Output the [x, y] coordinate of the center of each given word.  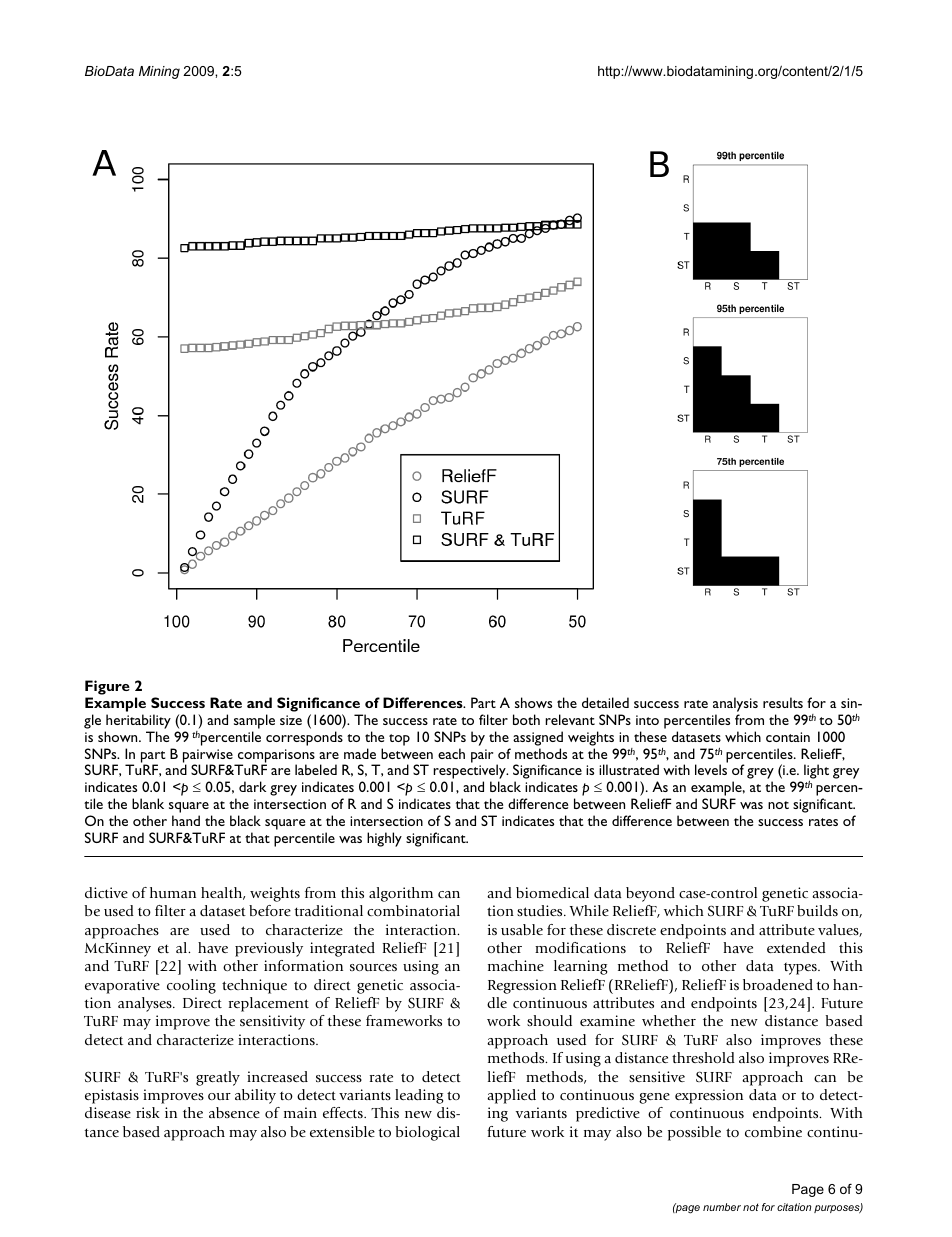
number [722, 1207]
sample [254, 721]
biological [428, 1133]
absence [234, 1112]
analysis [735, 706]
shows [533, 702]
